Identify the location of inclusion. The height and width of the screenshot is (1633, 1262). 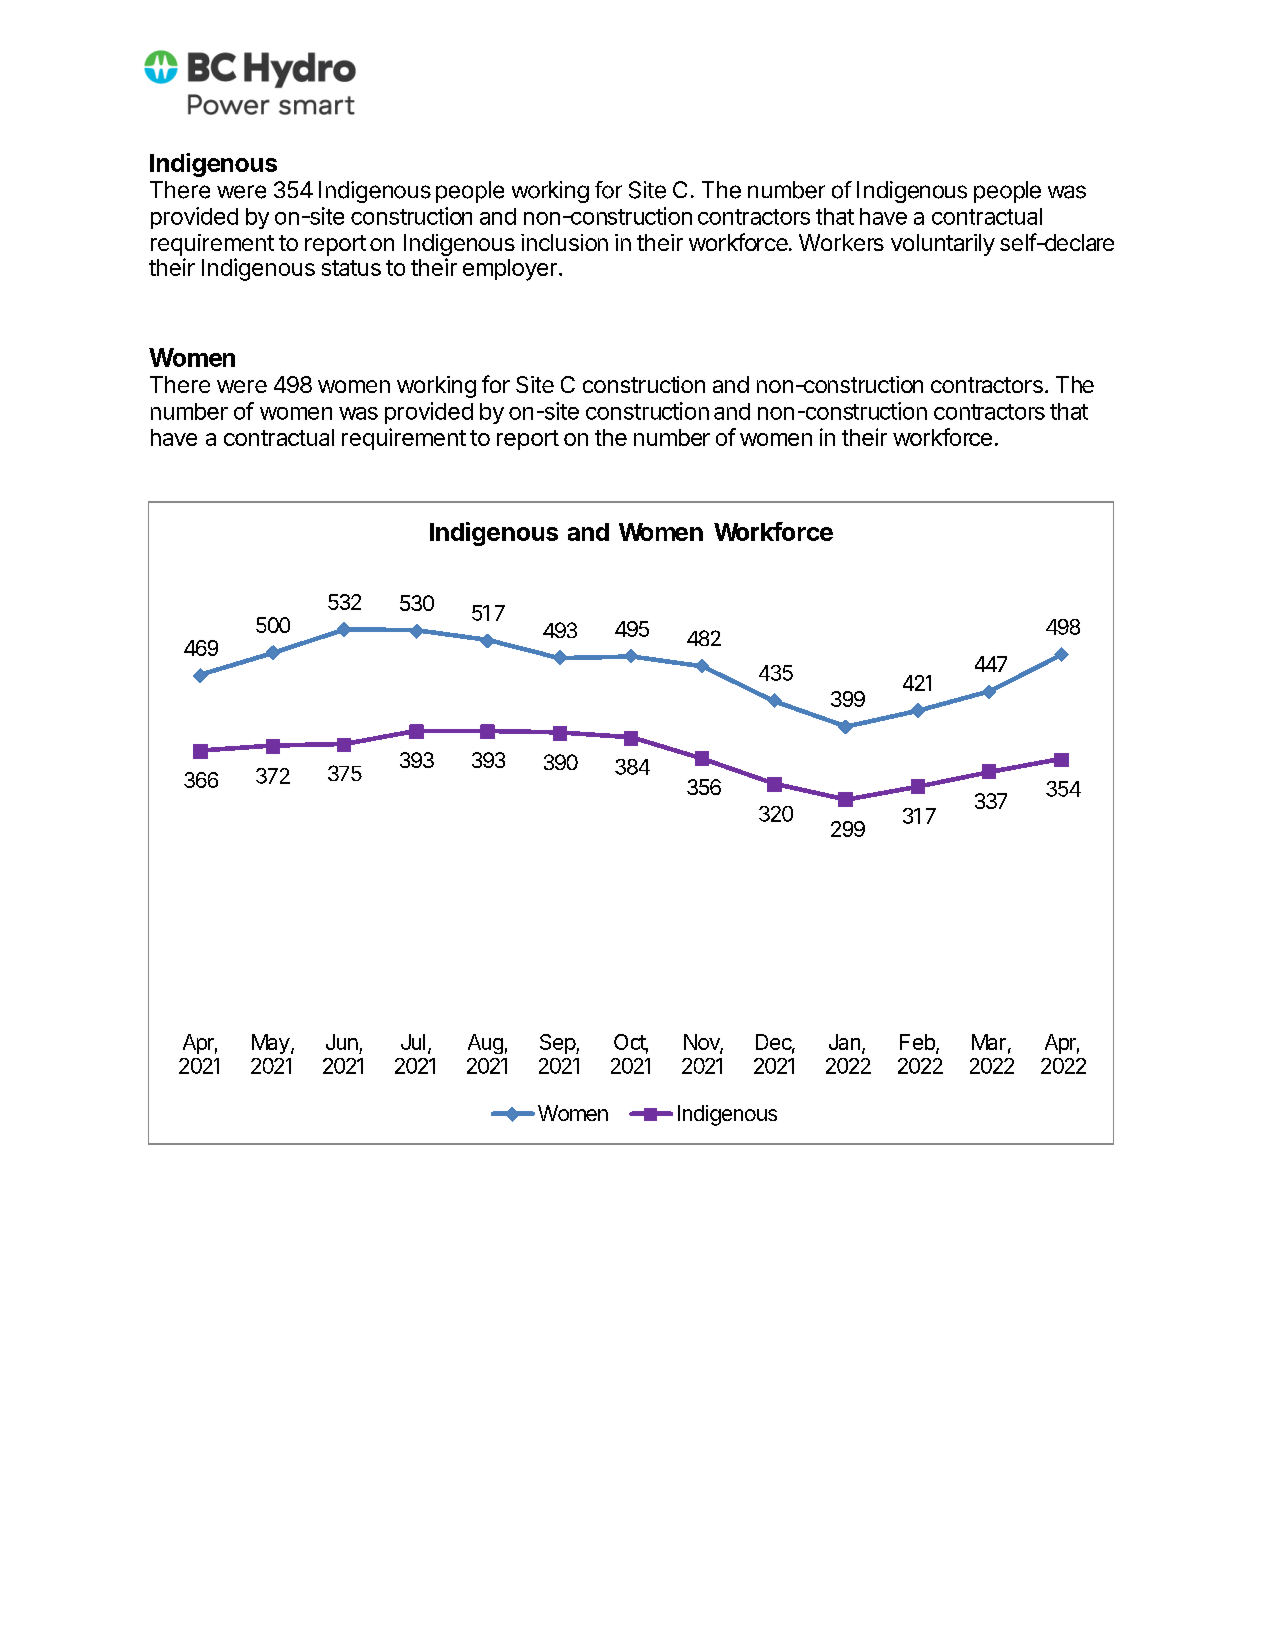
(564, 242).
